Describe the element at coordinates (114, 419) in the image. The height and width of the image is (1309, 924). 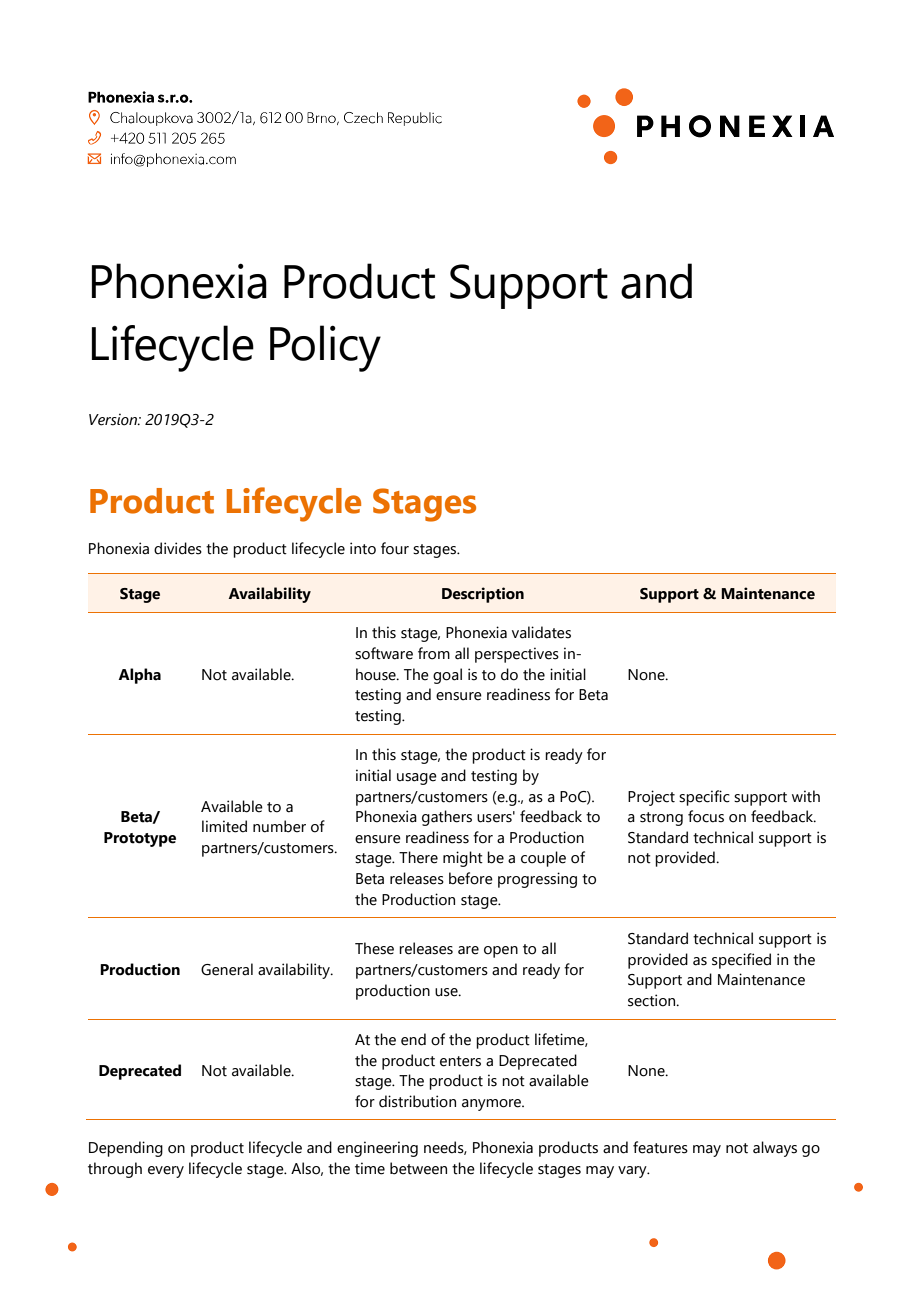
I see `Version` at that location.
